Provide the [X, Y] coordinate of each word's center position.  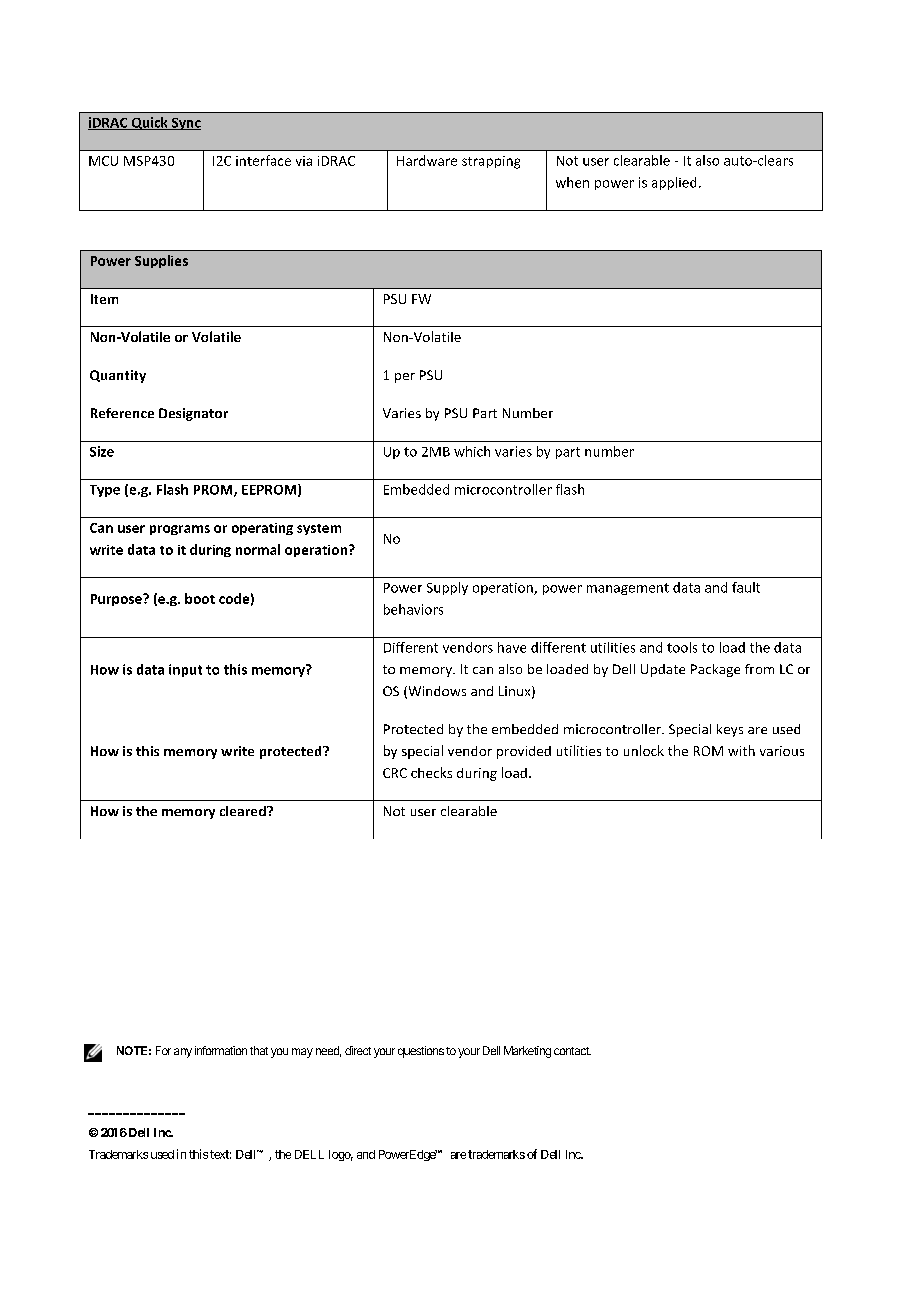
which [472, 451]
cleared [244, 811]
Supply [447, 588]
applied [674, 183]
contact [572, 1051]
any [183, 1053]
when [572, 182]
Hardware [427, 160]
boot [200, 598]
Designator [193, 414]
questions [421, 1052]
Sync [185, 124]
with [741, 750]
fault [746, 587]
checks [431, 772]
